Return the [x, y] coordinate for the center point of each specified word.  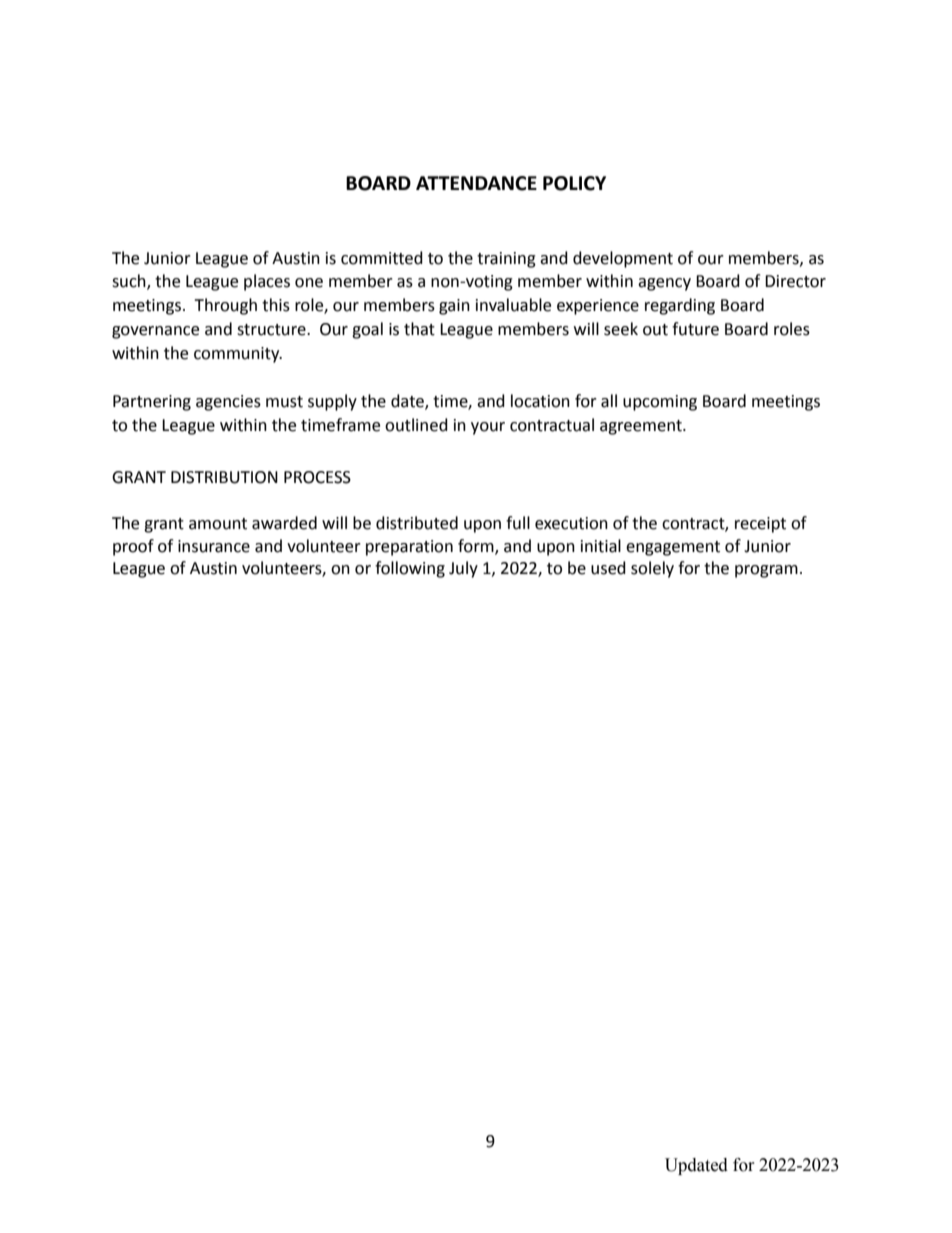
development [623, 259]
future [695, 329]
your [488, 428]
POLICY [574, 183]
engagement [673, 548]
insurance [214, 546]
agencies [228, 403]
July [463, 569]
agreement [642, 427]
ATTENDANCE [476, 183]
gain [454, 307]
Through [225, 306]
